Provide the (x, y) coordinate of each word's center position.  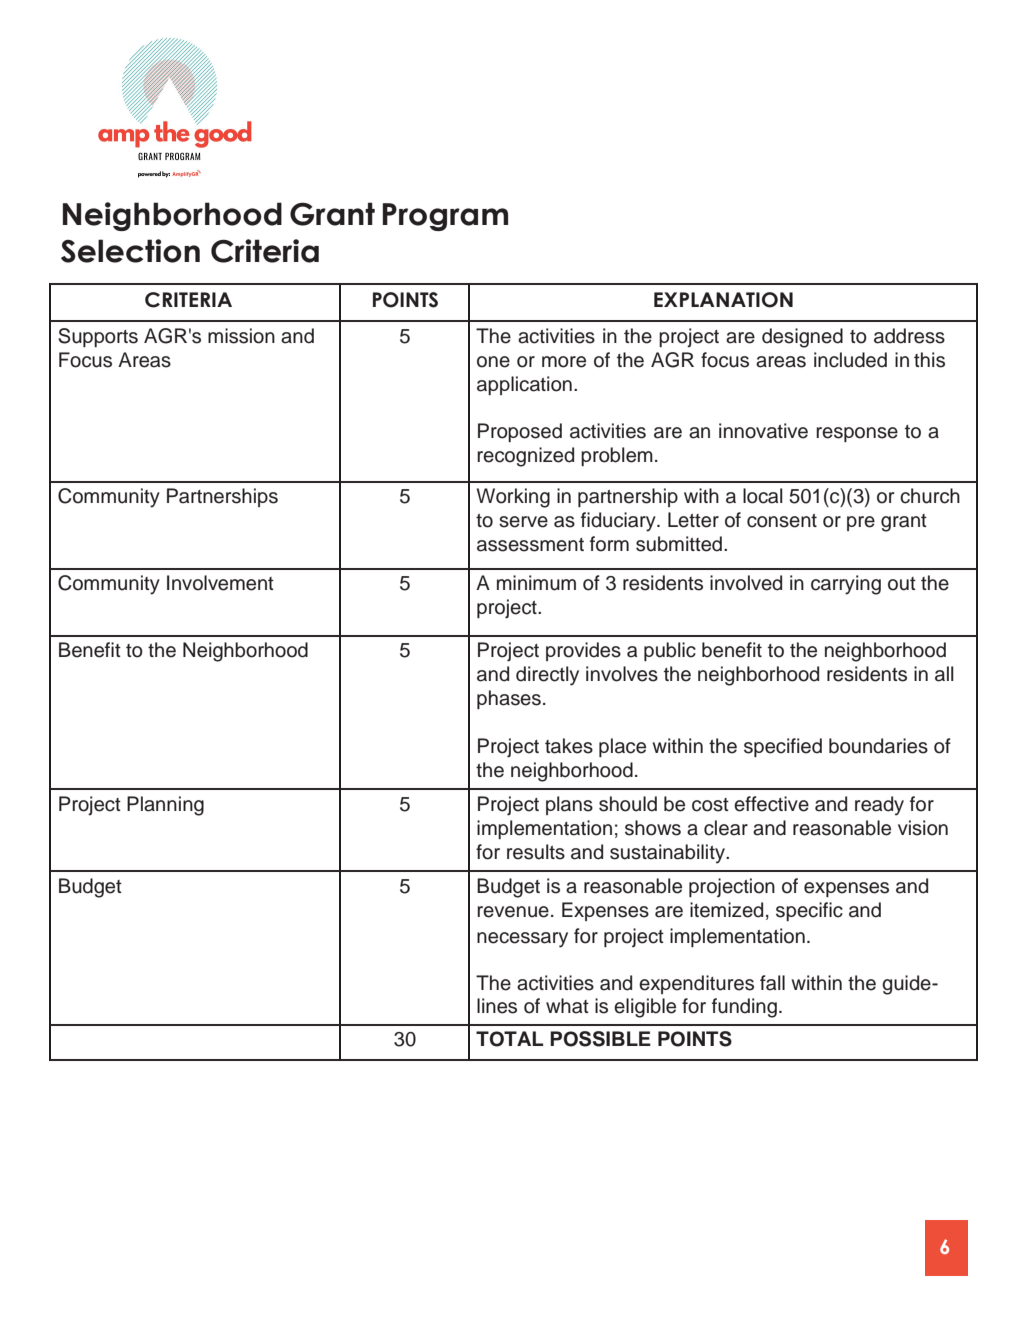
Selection (130, 251)
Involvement (220, 583)
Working (513, 498)
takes (569, 746)
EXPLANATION (723, 300)
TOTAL (509, 1039)
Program (445, 217)
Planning (165, 806)
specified (783, 747)
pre (861, 523)
